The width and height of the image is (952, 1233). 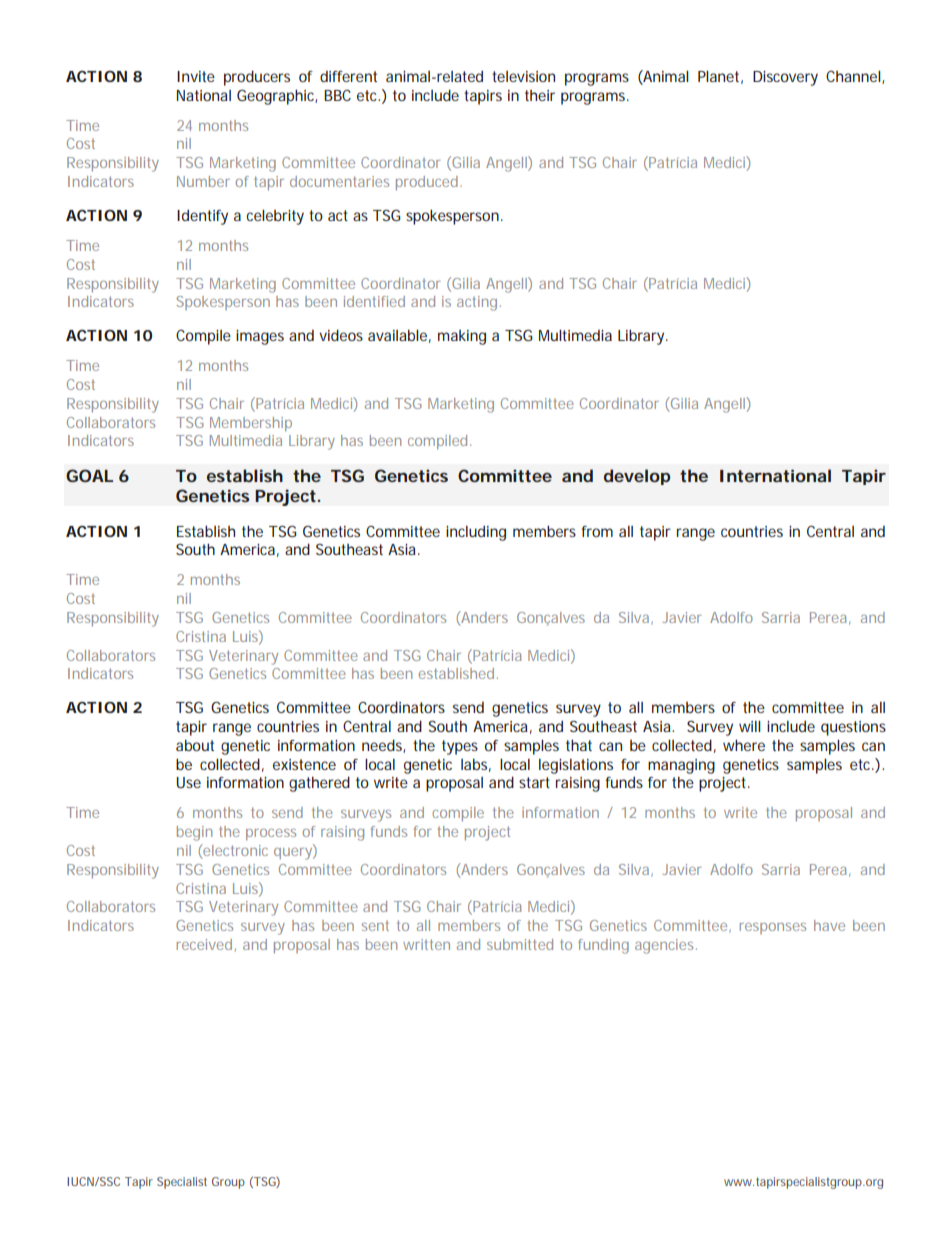 What do you see at coordinates (462, 337) in the image?
I see `making` at bounding box center [462, 337].
